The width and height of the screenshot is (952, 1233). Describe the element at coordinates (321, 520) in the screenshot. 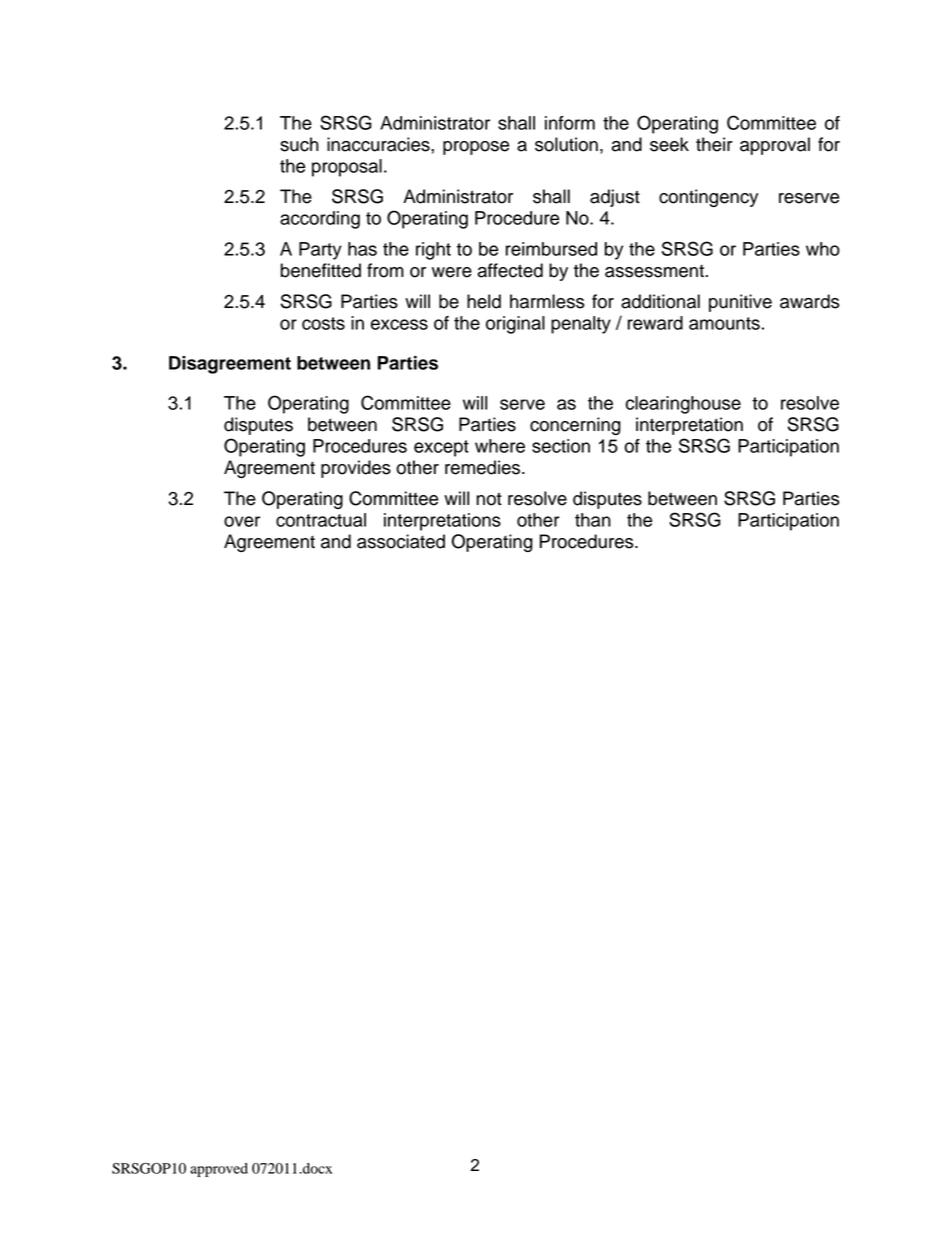

I see `contractual` at that location.
